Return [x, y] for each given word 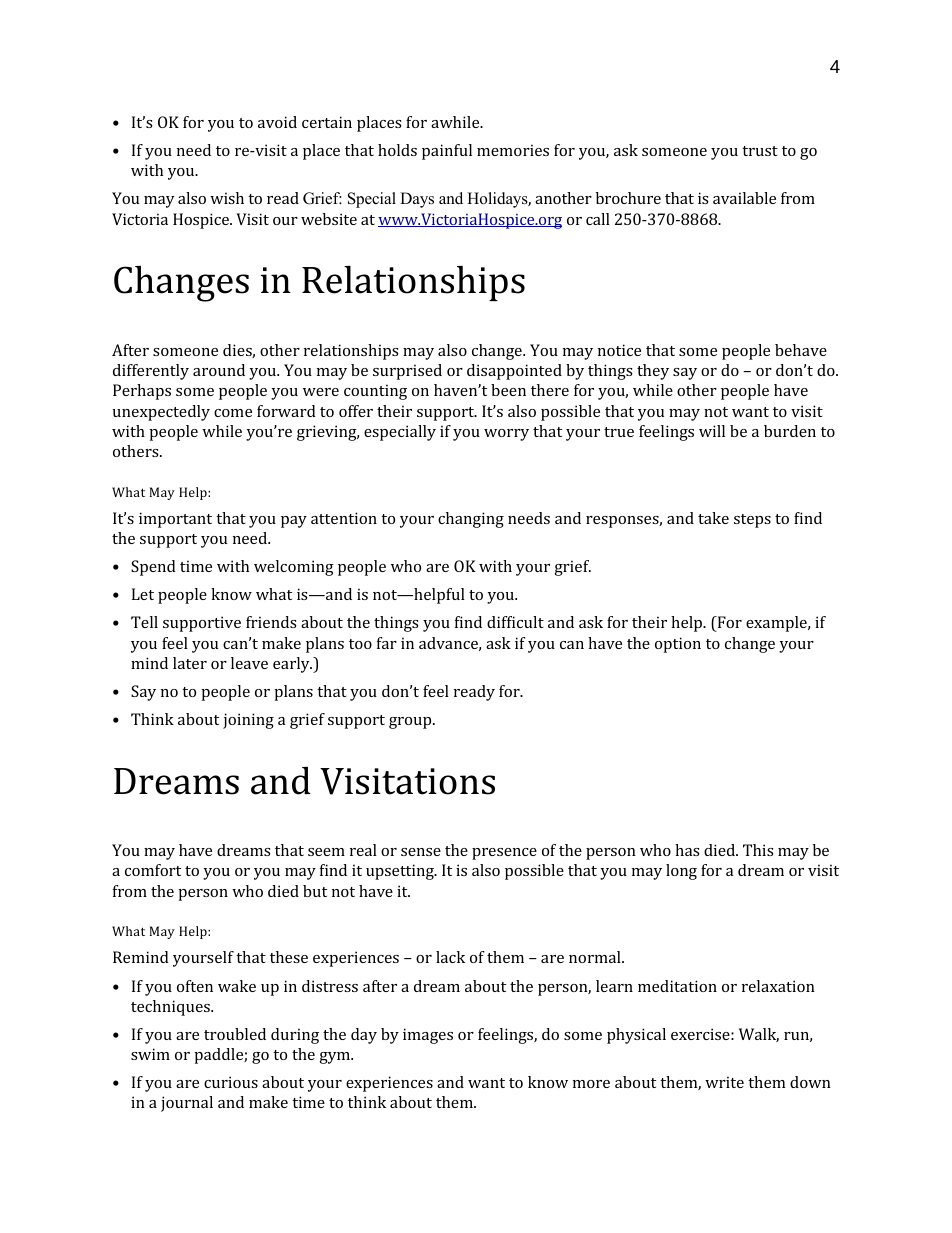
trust [760, 151]
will [712, 431]
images [428, 1036]
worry [506, 435]
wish [227, 198]
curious [231, 1082]
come [233, 413]
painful [447, 152]
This [758, 850]
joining [248, 721]
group [411, 723]
